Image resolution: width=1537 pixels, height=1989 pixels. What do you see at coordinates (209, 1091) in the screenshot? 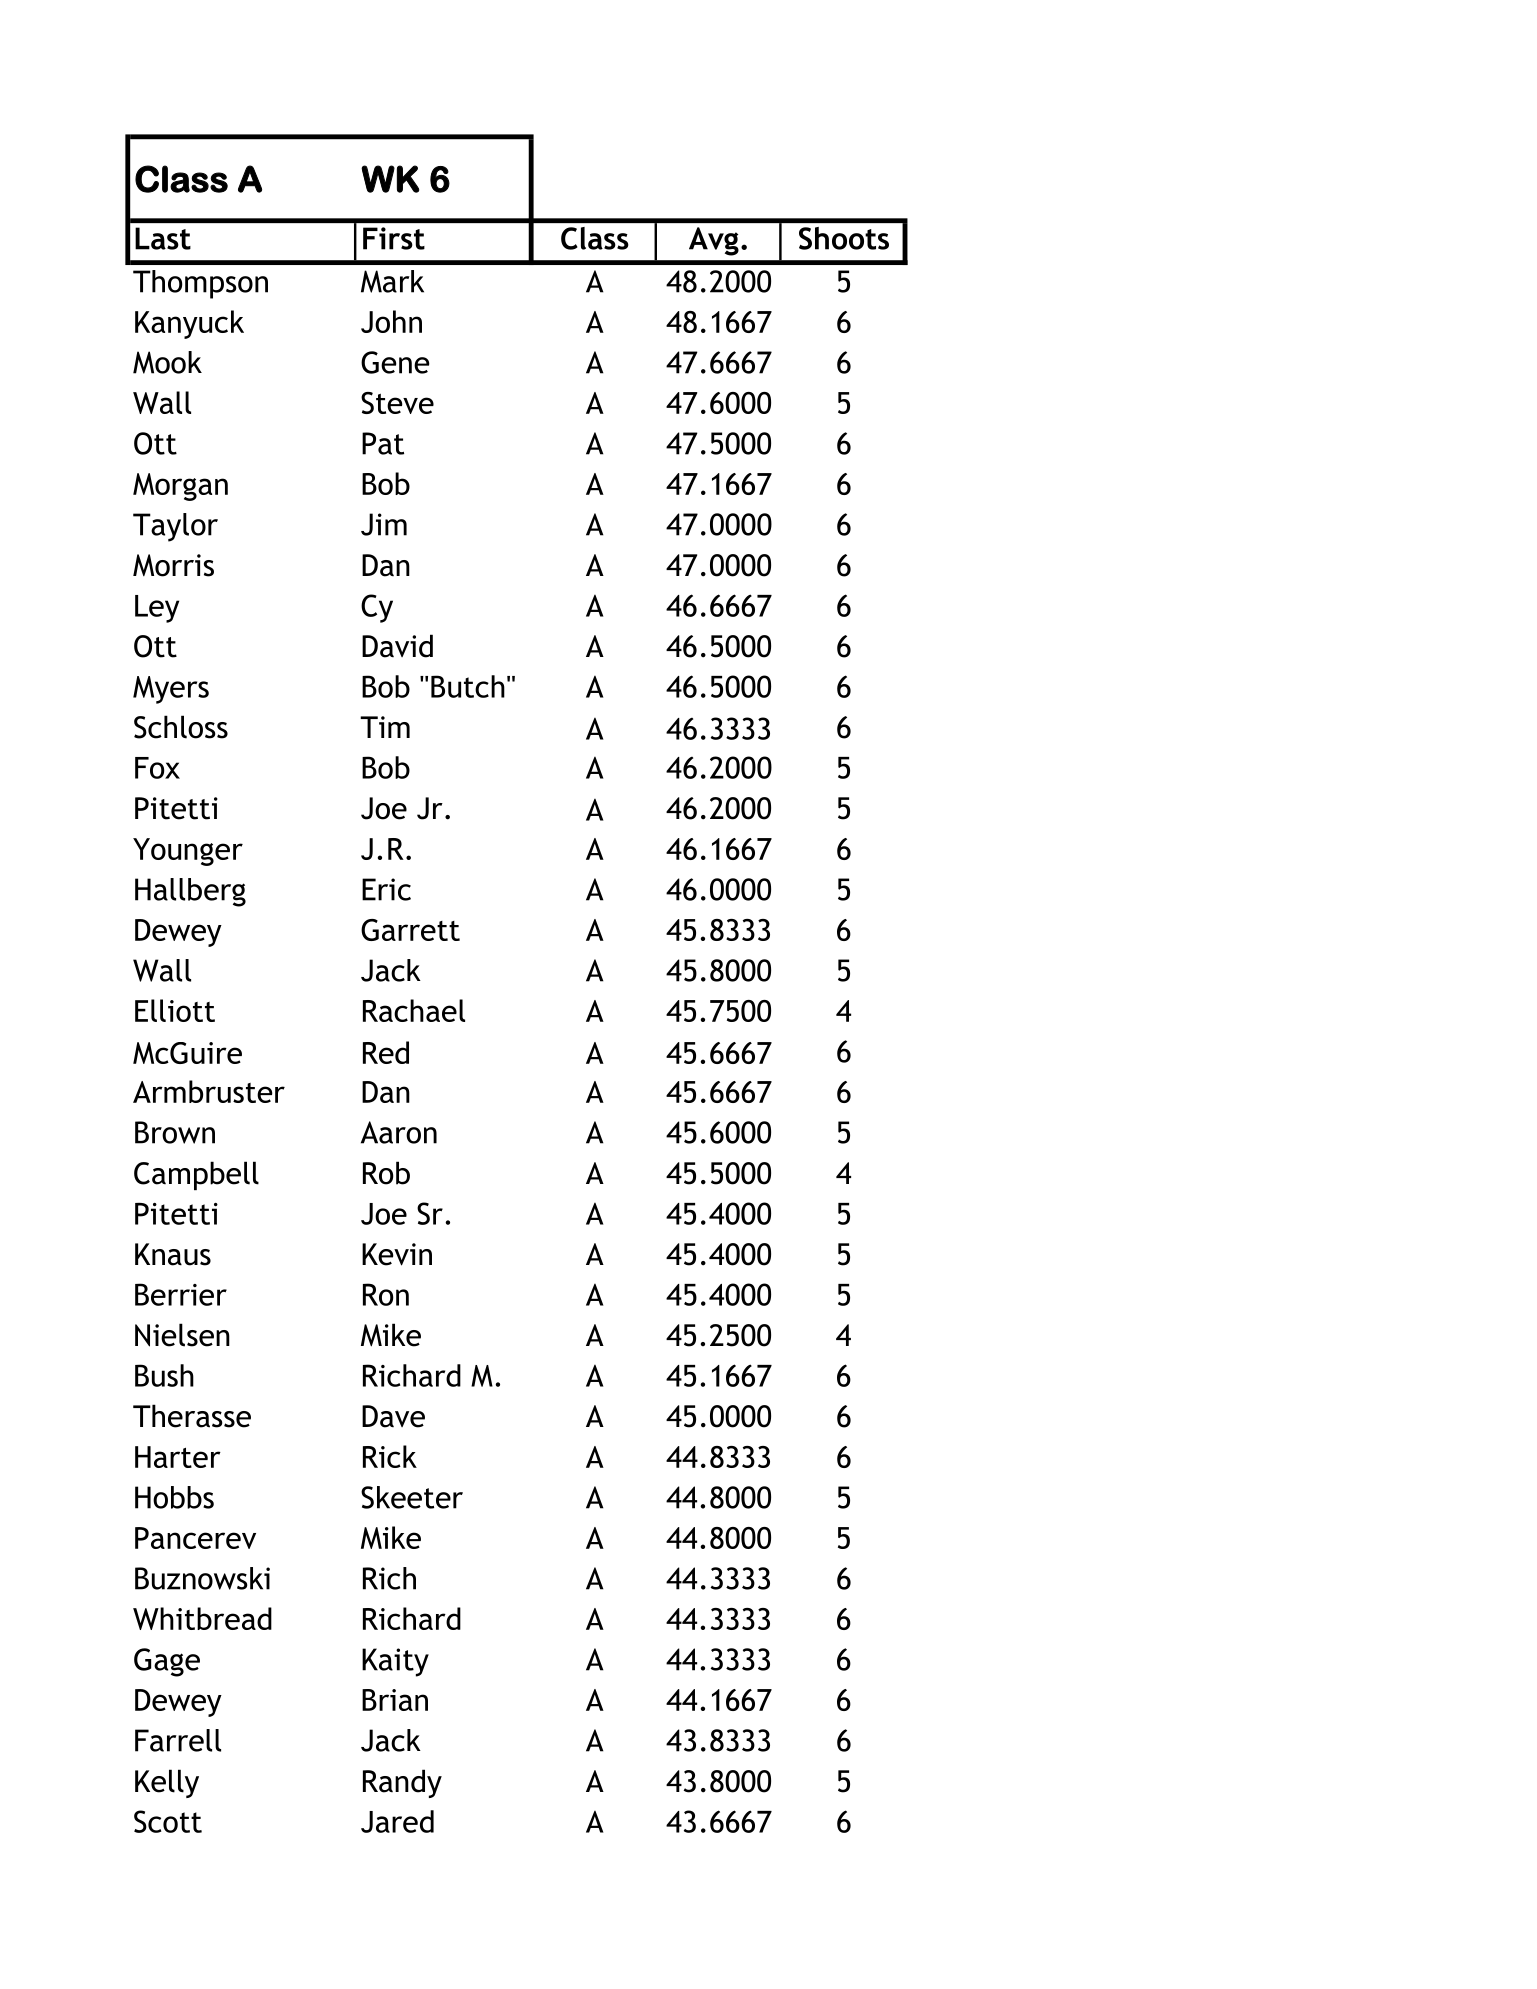
I see `Armbruster` at bounding box center [209, 1091].
